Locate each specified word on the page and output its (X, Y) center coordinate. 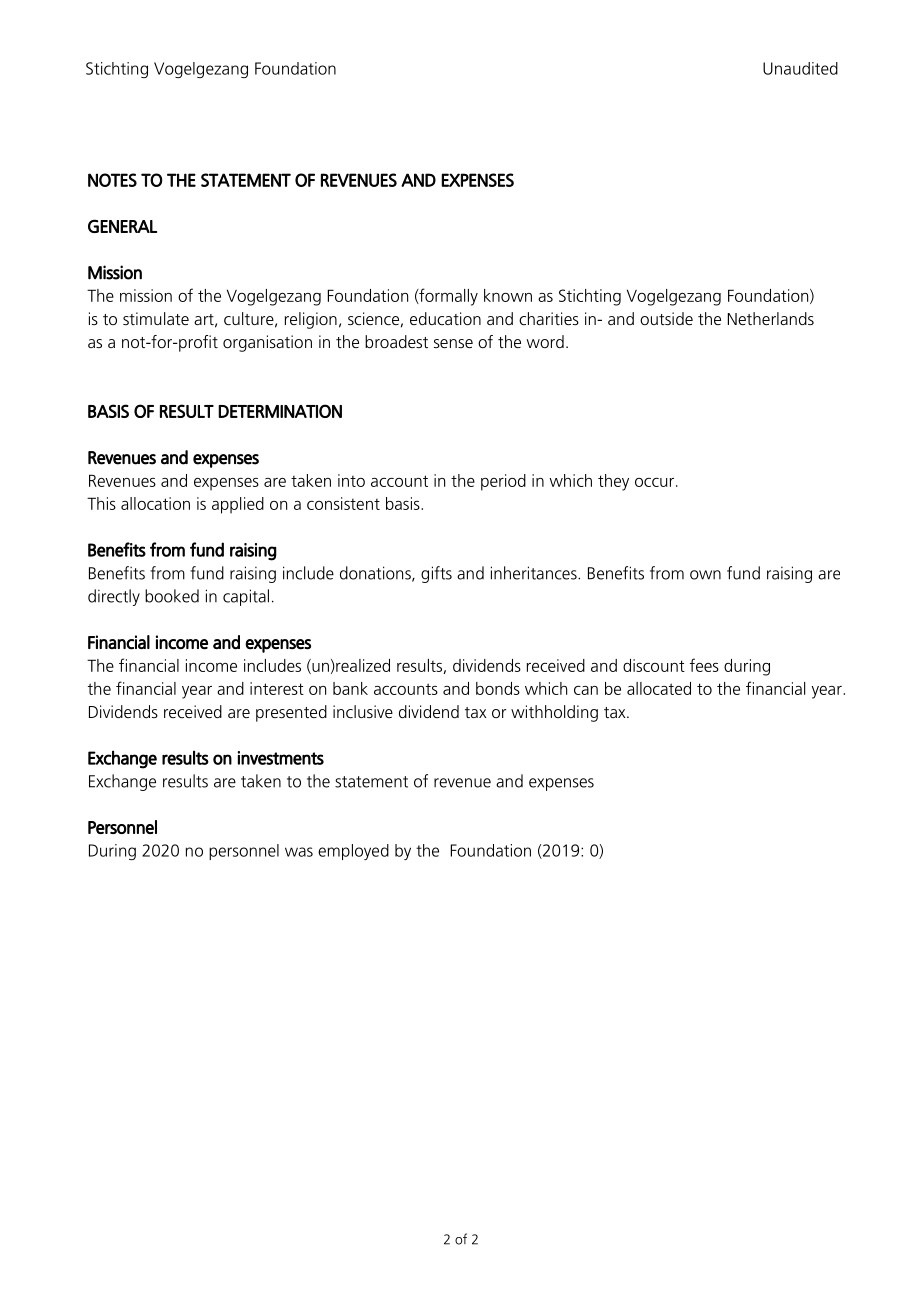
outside (666, 318)
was (299, 852)
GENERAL (122, 226)
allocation (155, 503)
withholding (554, 713)
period (503, 482)
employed (353, 852)
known (508, 295)
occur (654, 482)
